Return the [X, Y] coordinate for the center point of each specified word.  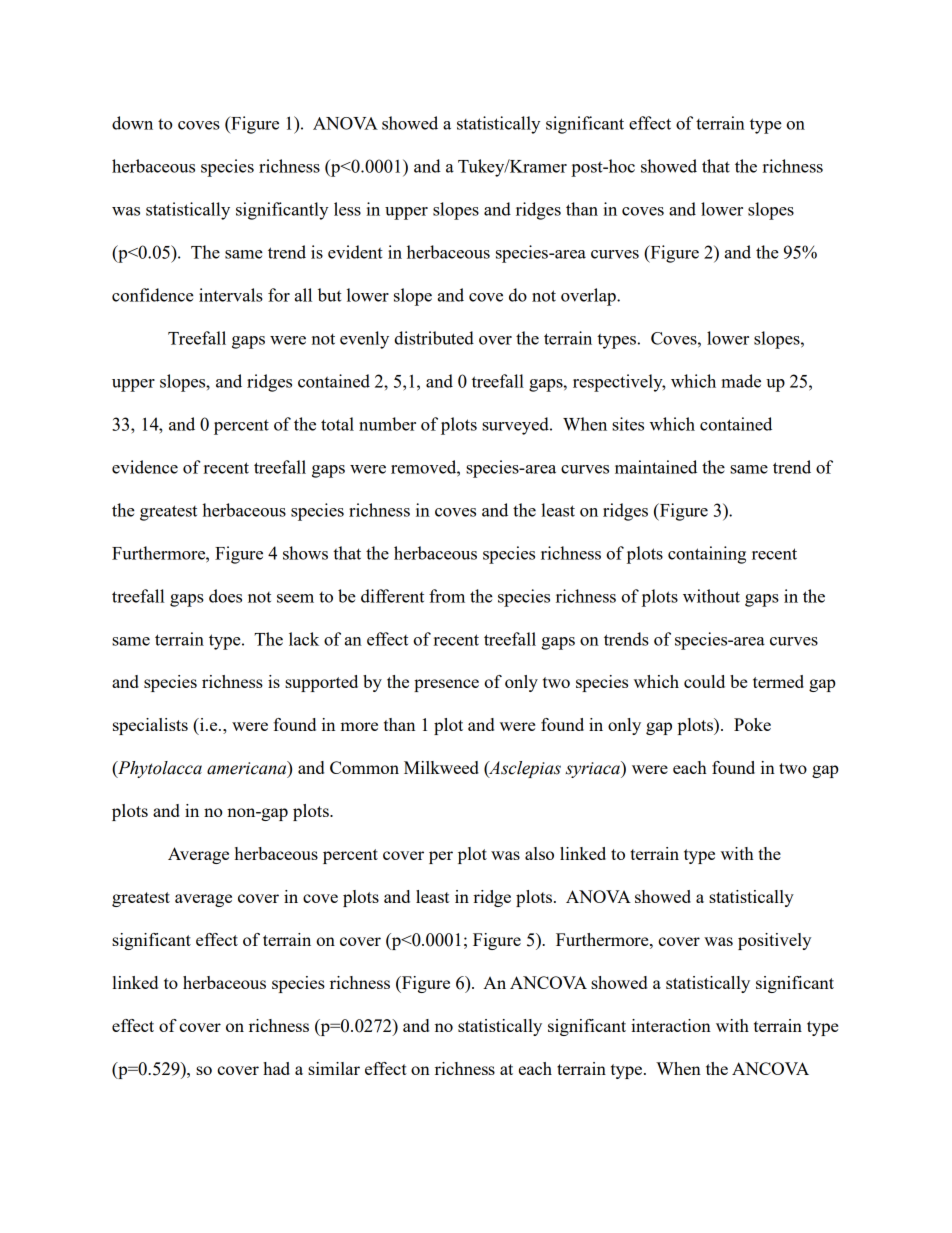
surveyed [516, 426]
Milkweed [441, 767]
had [276, 1068]
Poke [752, 724]
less [347, 209]
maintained [656, 467]
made [741, 381]
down [132, 123]
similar [334, 1068]
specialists [150, 726]
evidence [145, 467]
